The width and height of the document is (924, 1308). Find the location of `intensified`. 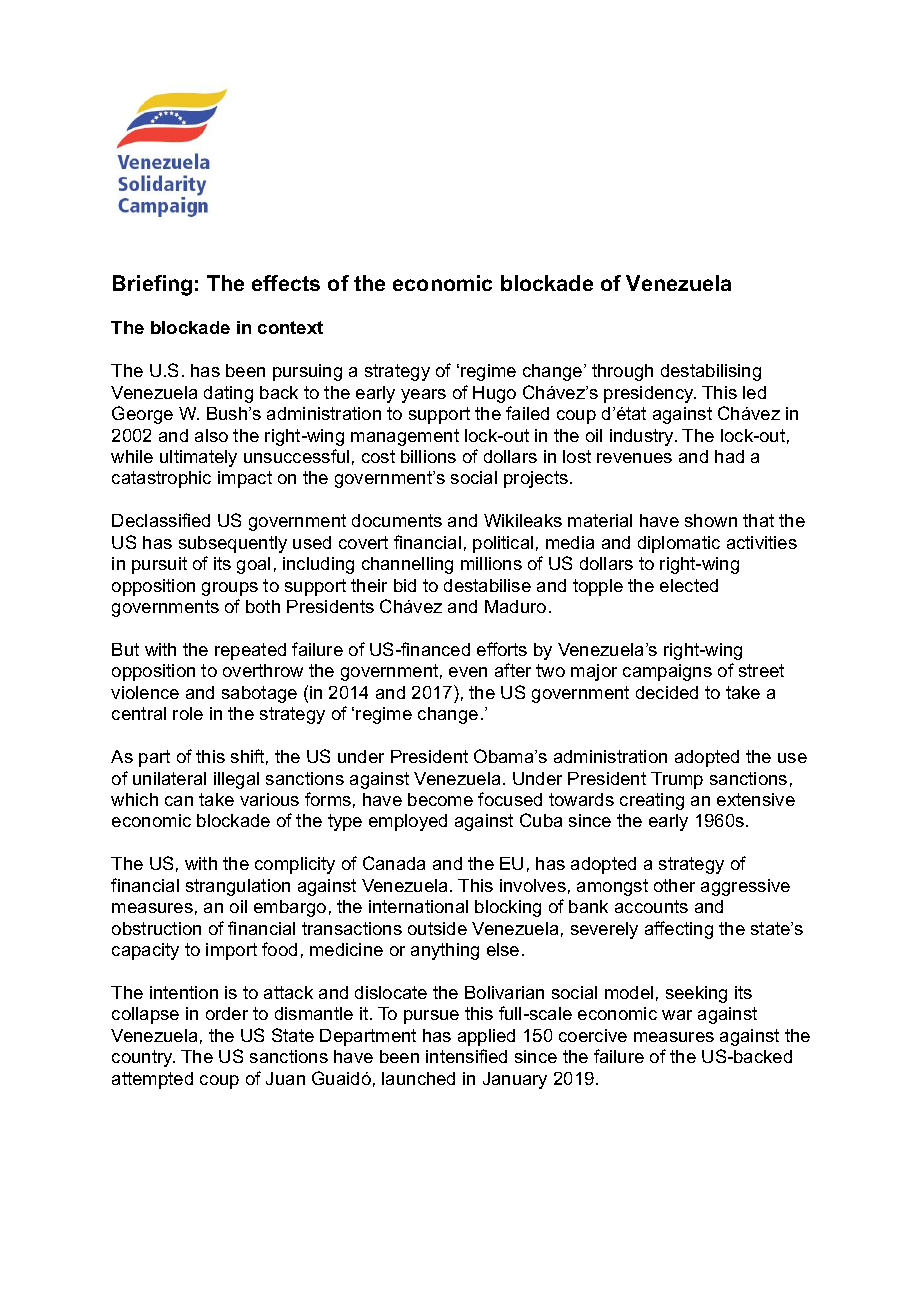

intensified is located at coordinates (466, 1056).
